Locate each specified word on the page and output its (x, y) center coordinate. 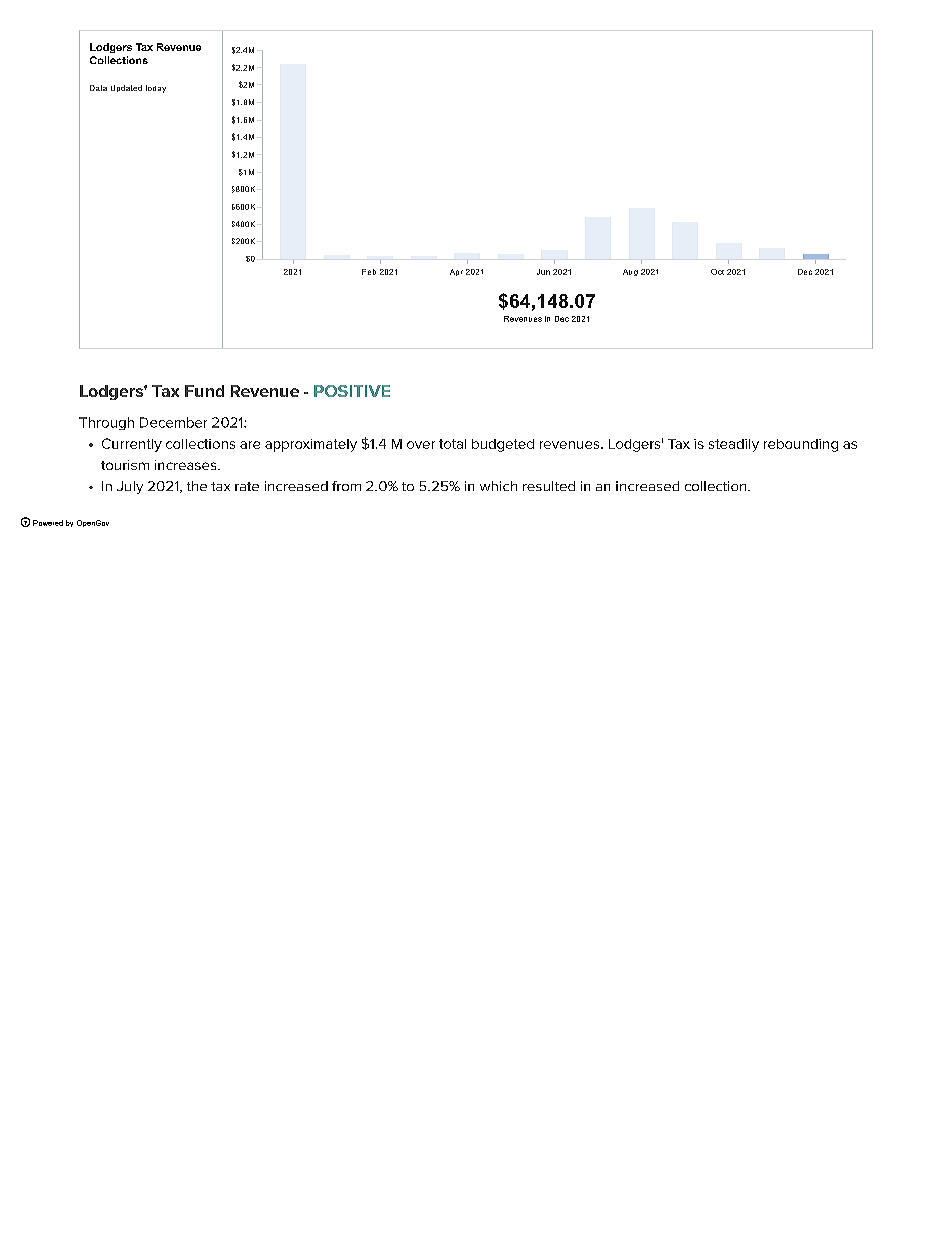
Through (106, 423)
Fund (204, 391)
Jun (543, 272)
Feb (369, 272)
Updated (126, 88)
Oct (717, 272)
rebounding (801, 445)
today (156, 89)
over (421, 445)
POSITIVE (352, 391)
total (452, 444)
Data (98, 88)
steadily (734, 445)
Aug (630, 272)
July (130, 487)
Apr (456, 272)
